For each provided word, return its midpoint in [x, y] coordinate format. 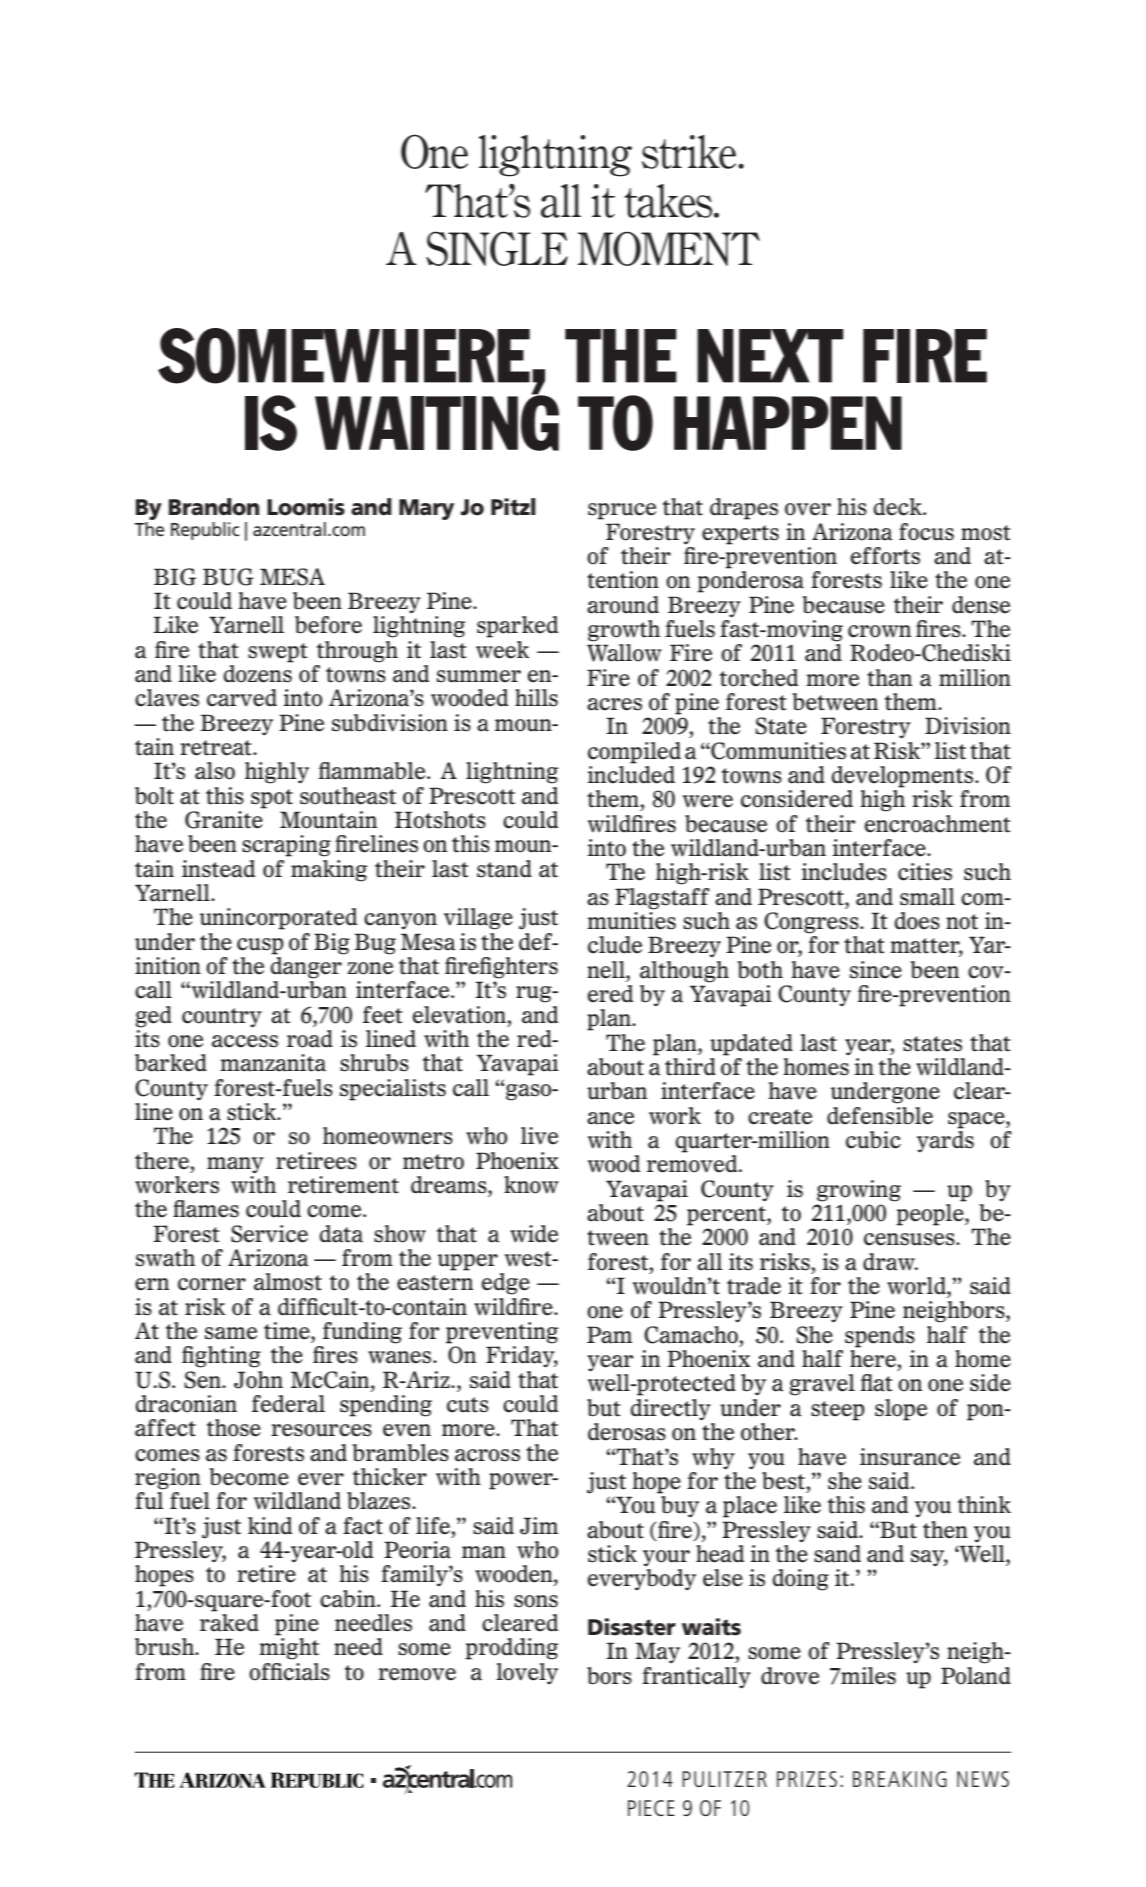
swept [277, 653]
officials [289, 1672]
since [876, 970]
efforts [885, 556]
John [258, 1380]
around [623, 605]
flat [876, 1383]
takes [669, 201]
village [478, 919]
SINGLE [497, 248]
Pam [609, 1335]
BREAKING [900, 1779]
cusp [260, 946]
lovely [527, 1673]
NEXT [770, 356]
